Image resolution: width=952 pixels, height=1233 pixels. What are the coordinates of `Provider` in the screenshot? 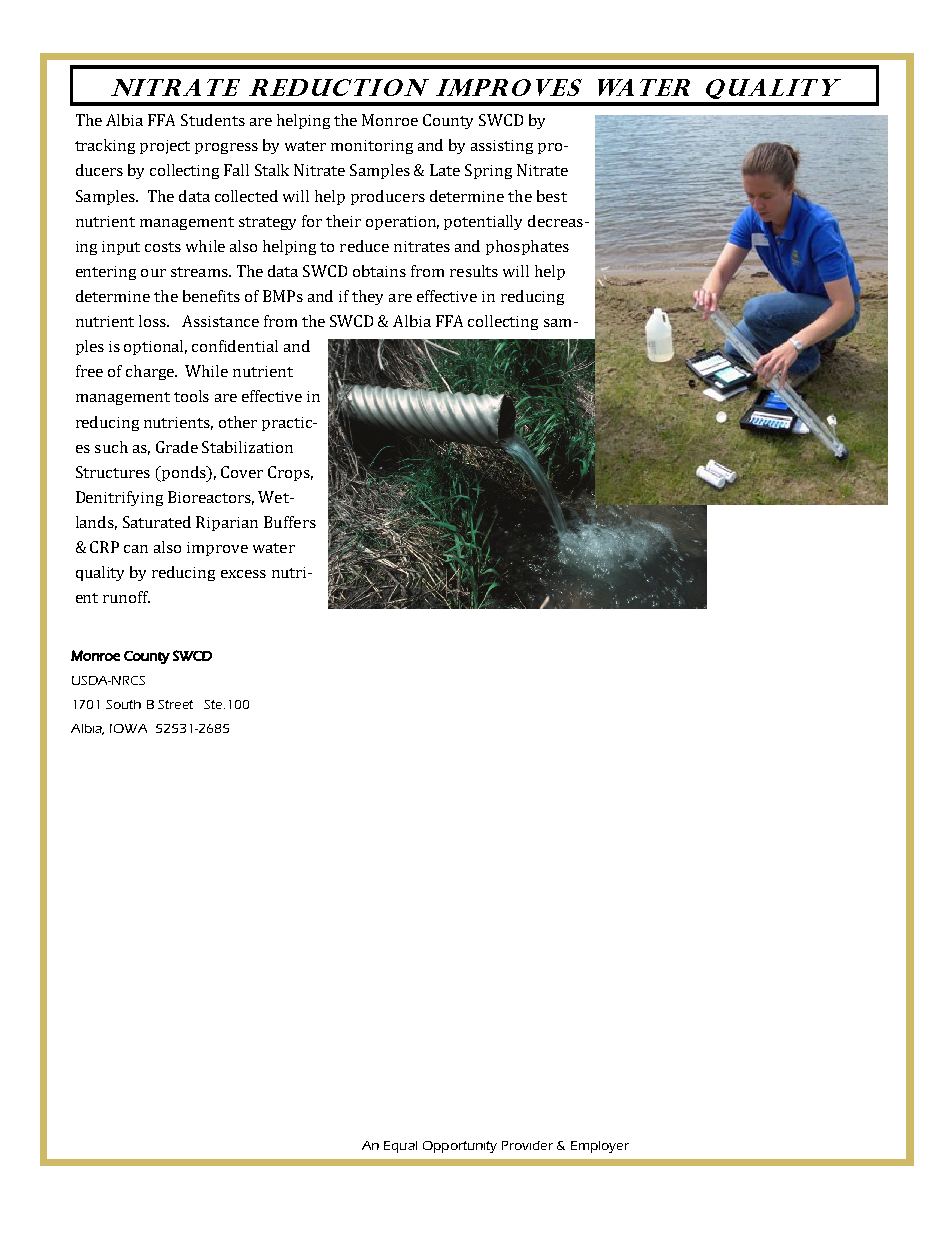 It's located at (527, 1145).
